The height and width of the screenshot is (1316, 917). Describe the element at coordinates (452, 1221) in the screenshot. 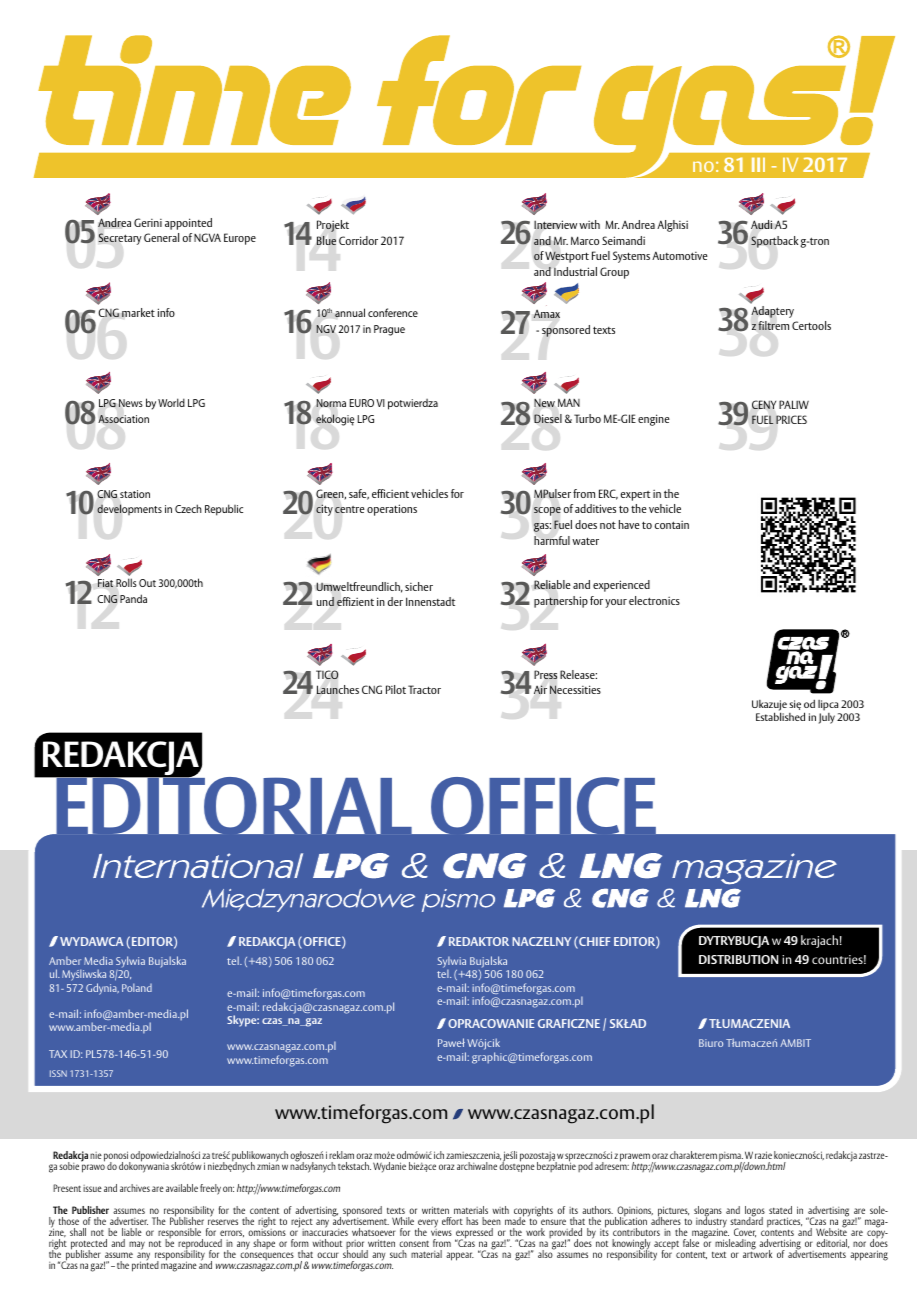

I see `effort` at that location.
